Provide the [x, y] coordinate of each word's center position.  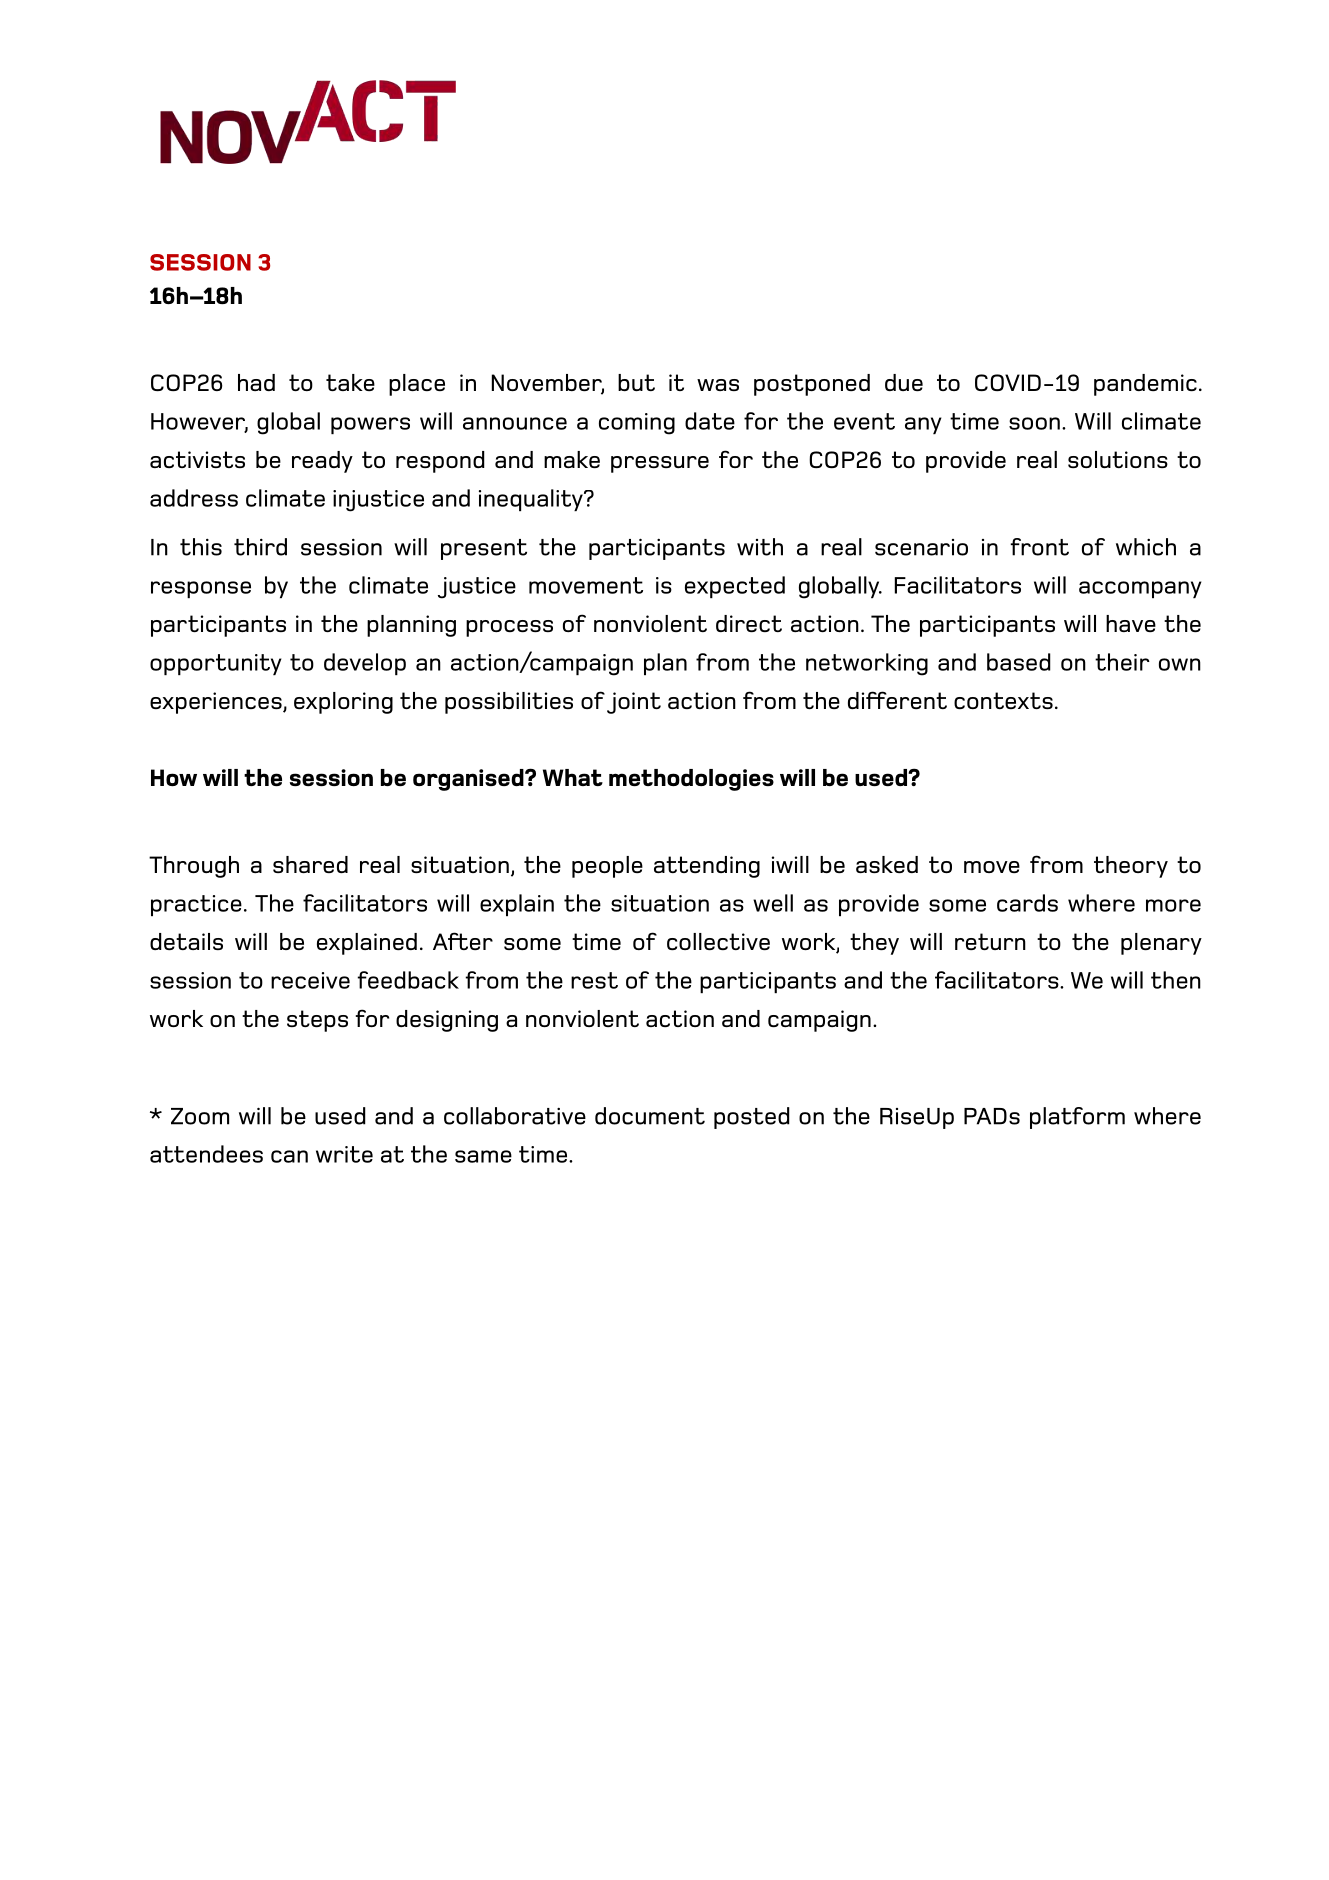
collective [718, 941]
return [990, 941]
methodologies [691, 780]
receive [310, 980]
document [650, 1116]
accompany [1140, 589]
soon [1036, 423]
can [289, 1156]
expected [735, 587]
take [350, 382]
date [710, 421]
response [201, 589]
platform [1077, 1118]
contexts [1003, 700]
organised [469, 780]
